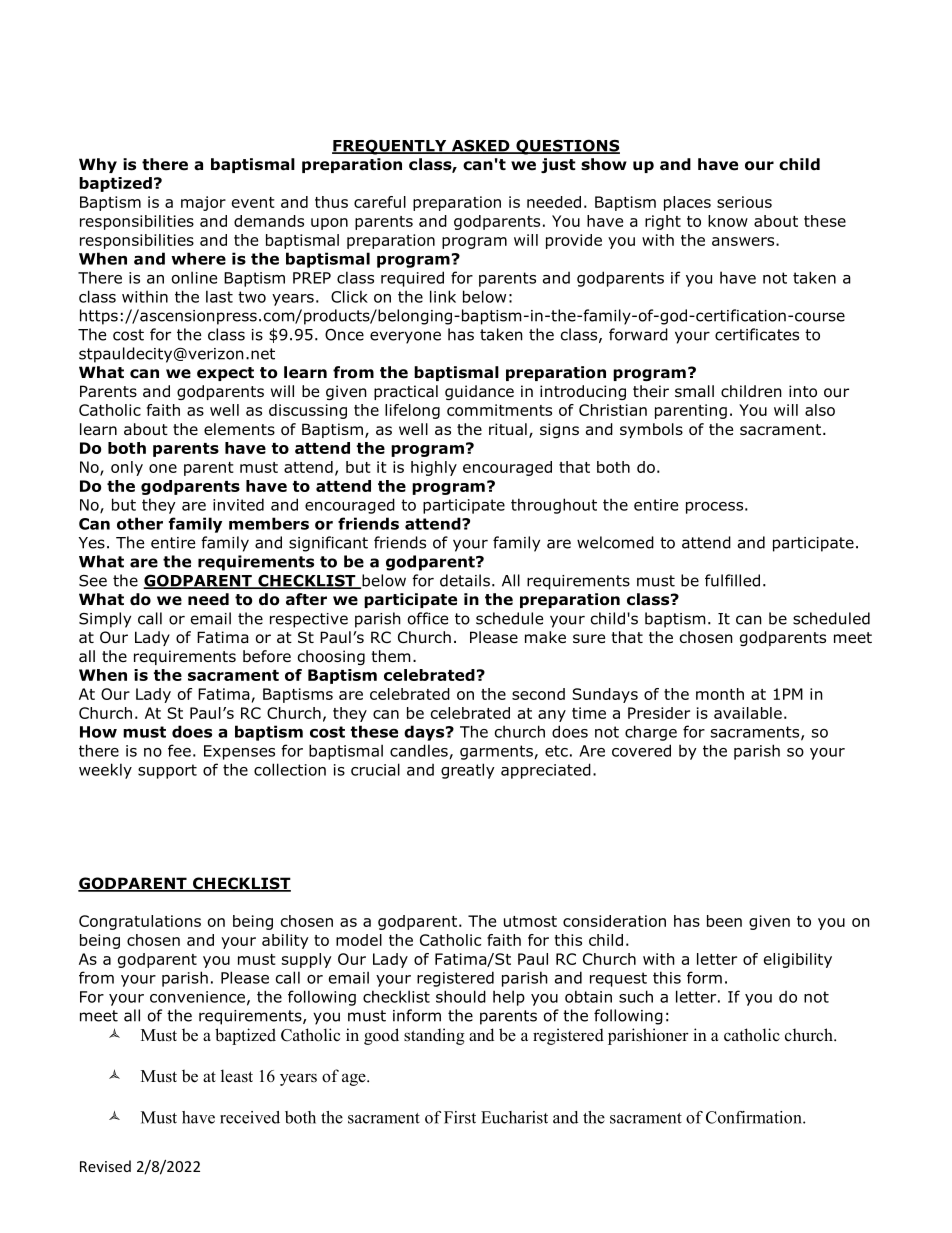 This screenshot has height=1233, width=952. What do you see at coordinates (744, 202) in the screenshot?
I see `serious` at bounding box center [744, 202].
